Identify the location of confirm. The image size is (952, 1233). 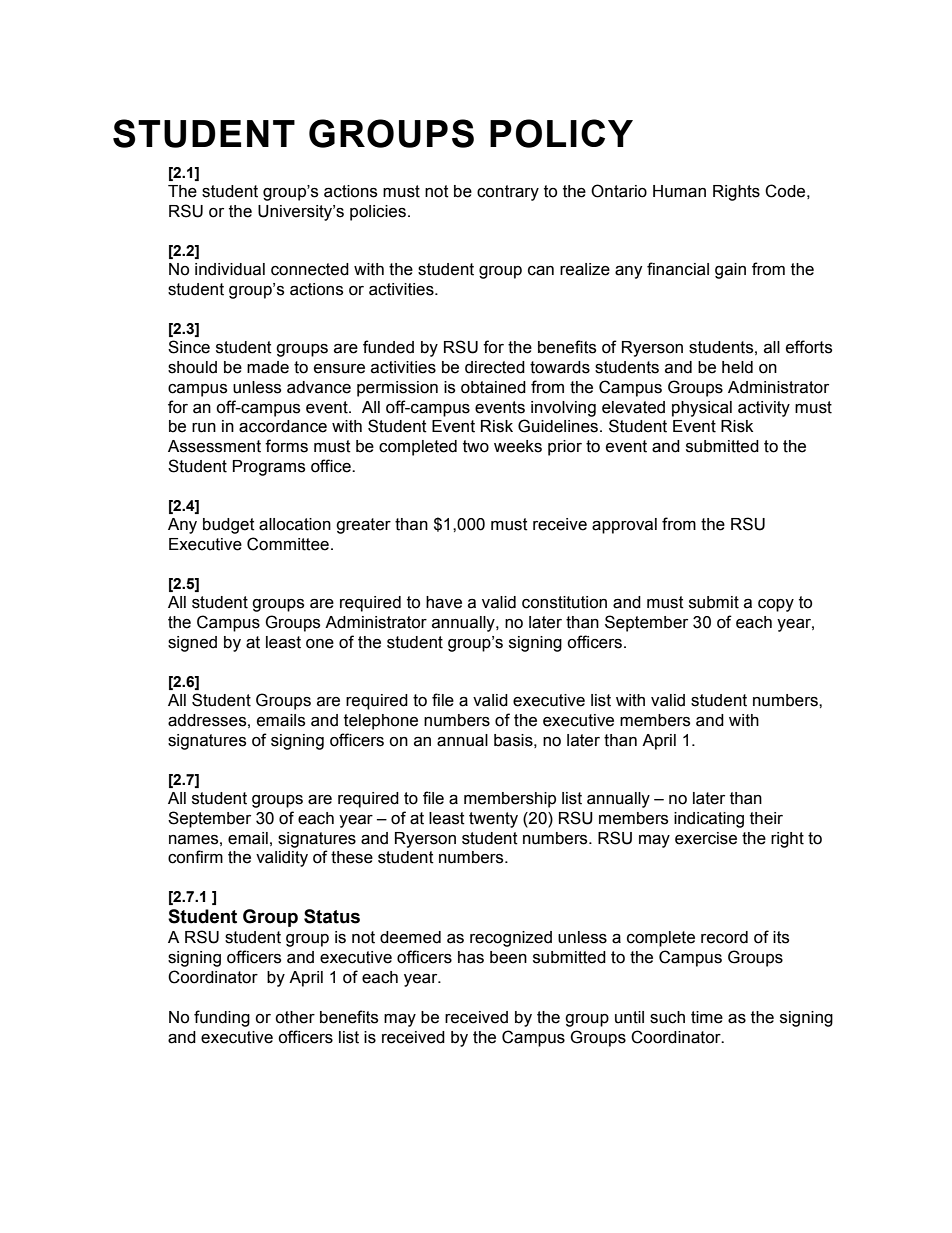
(195, 857).
